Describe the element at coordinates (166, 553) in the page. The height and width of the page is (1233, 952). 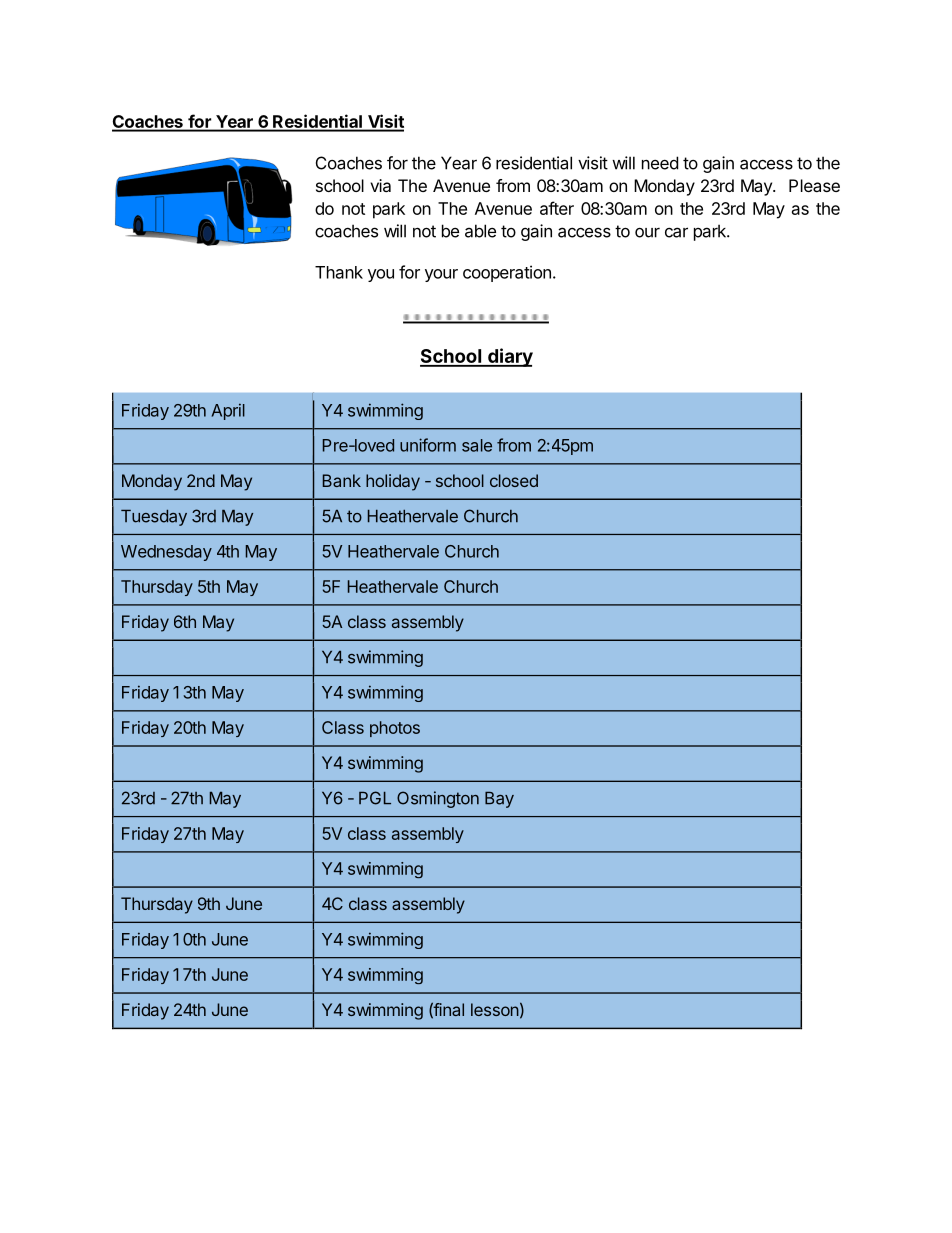
I see `Wednesday` at that location.
